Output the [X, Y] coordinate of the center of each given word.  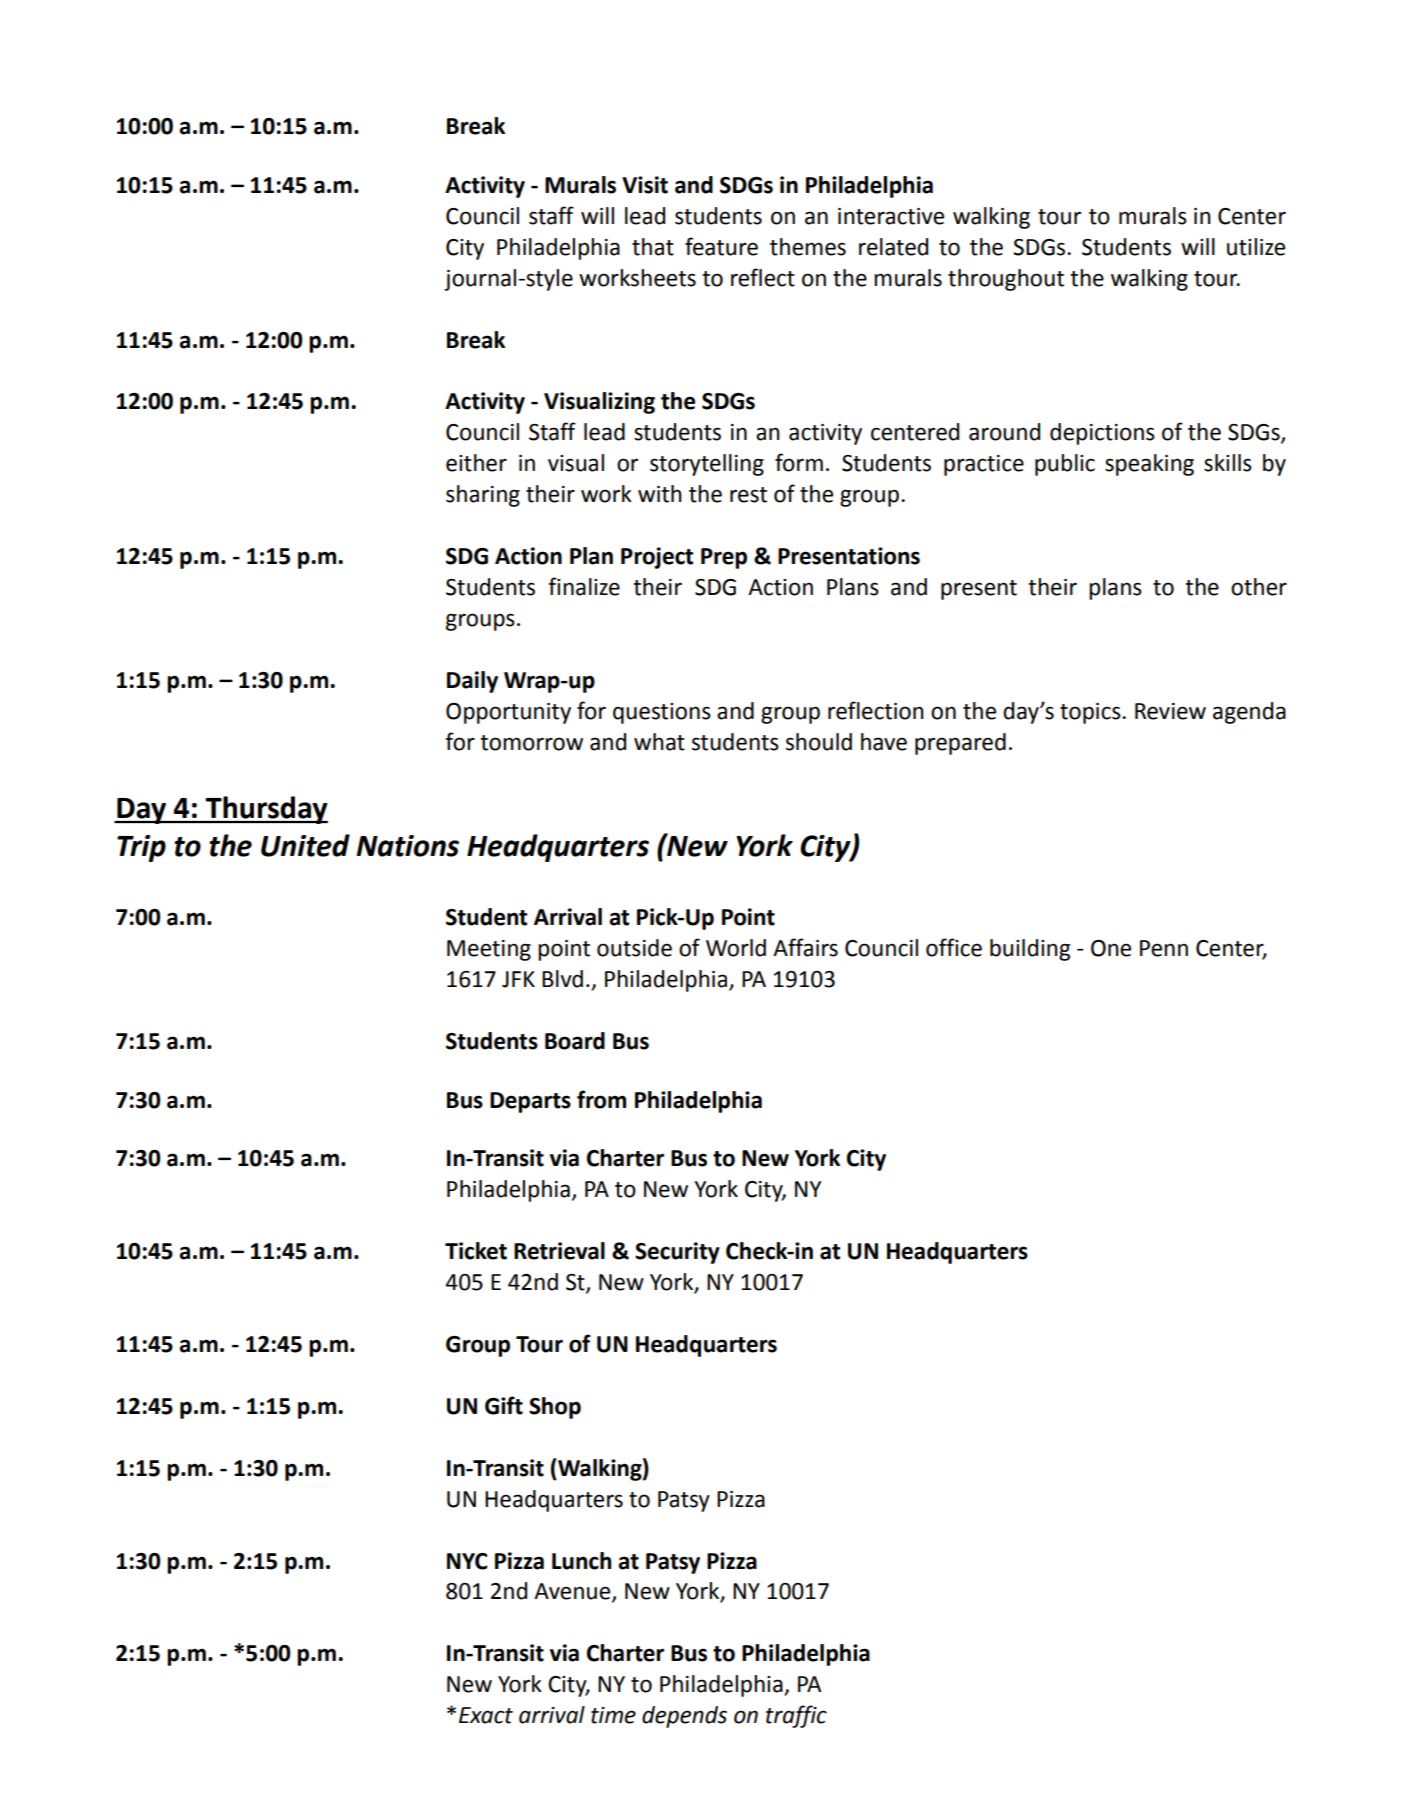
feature [721, 246]
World [736, 948]
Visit [645, 185]
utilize [1256, 247]
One [1111, 948]
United [305, 845]
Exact [486, 1715]
